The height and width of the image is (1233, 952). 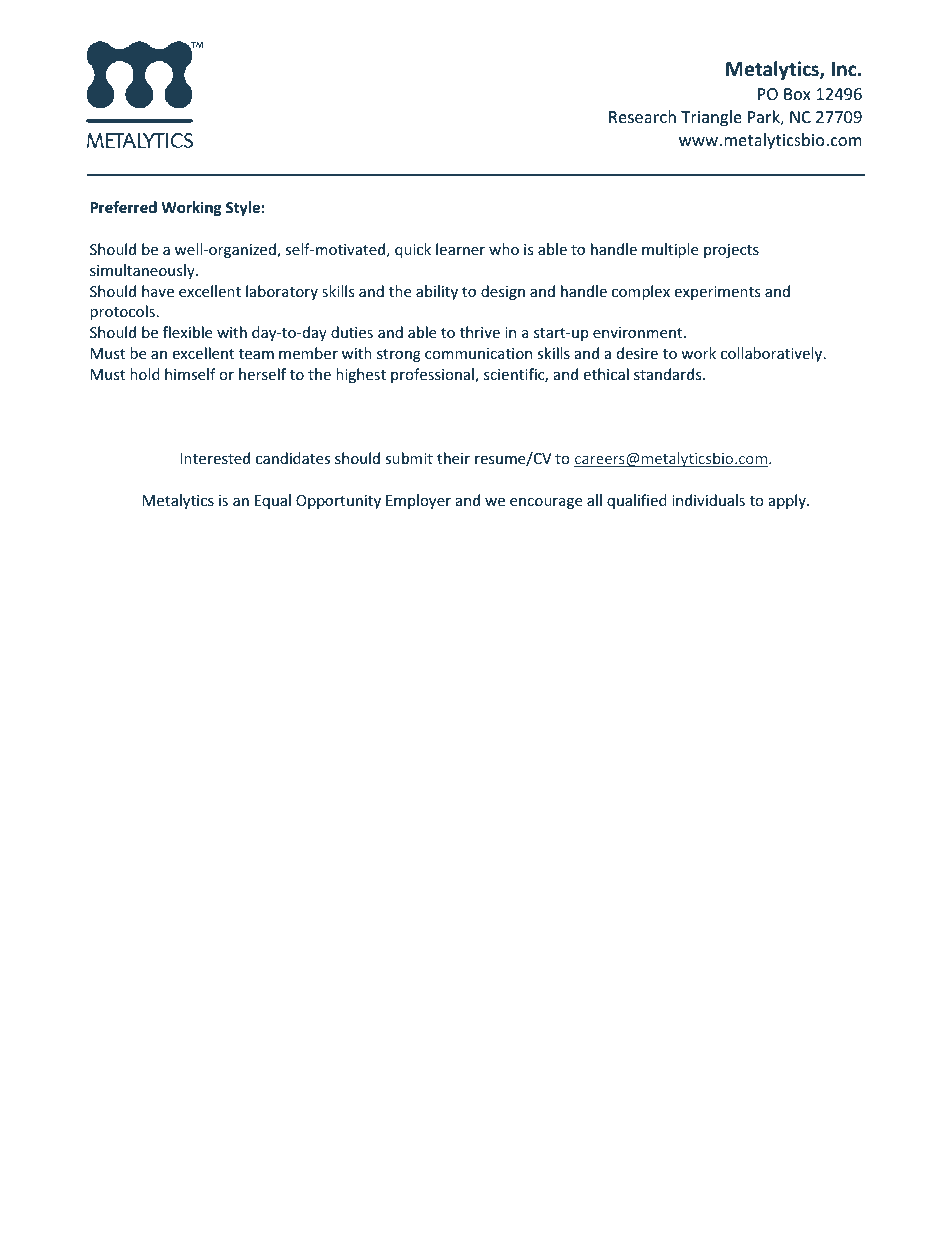 What do you see at coordinates (243, 208) in the image?
I see `Style` at bounding box center [243, 208].
